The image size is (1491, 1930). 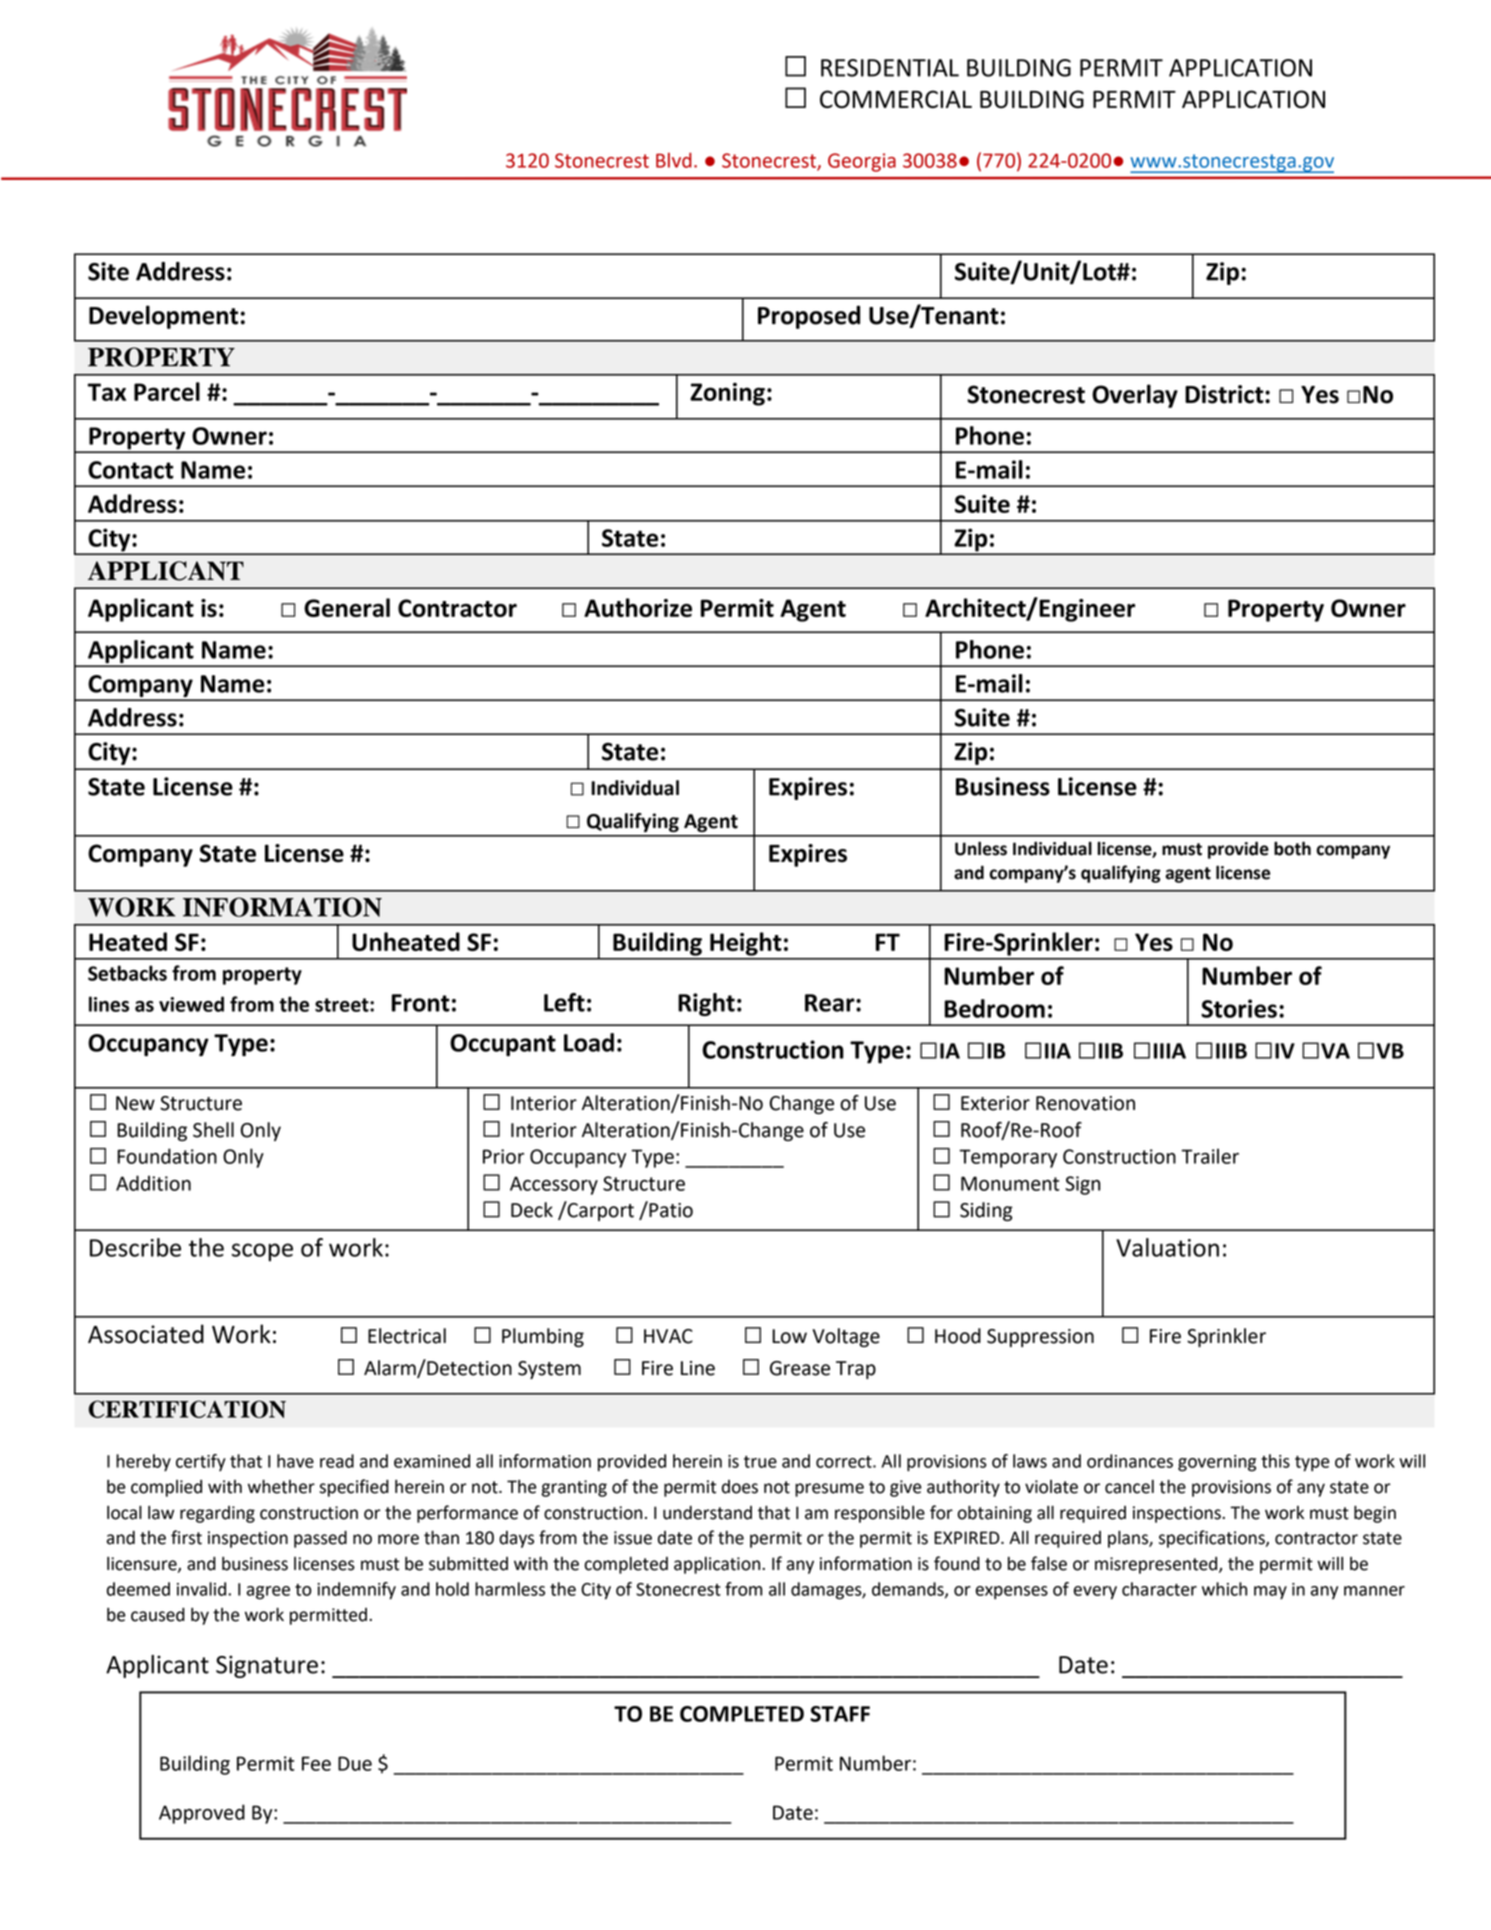 I want to click on Site, so click(x=108, y=271).
